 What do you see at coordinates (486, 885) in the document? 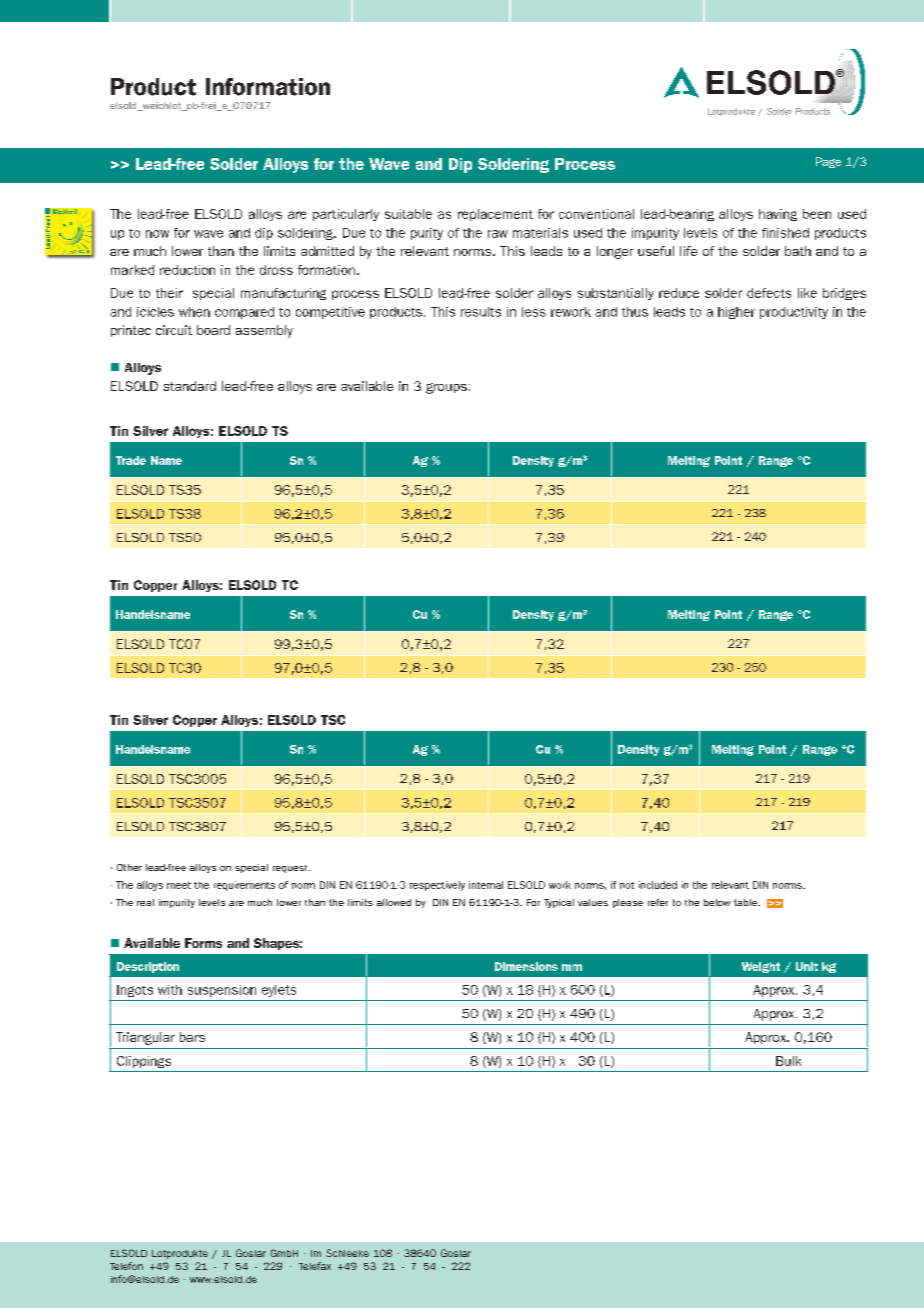
I see `internal` at bounding box center [486, 885].
